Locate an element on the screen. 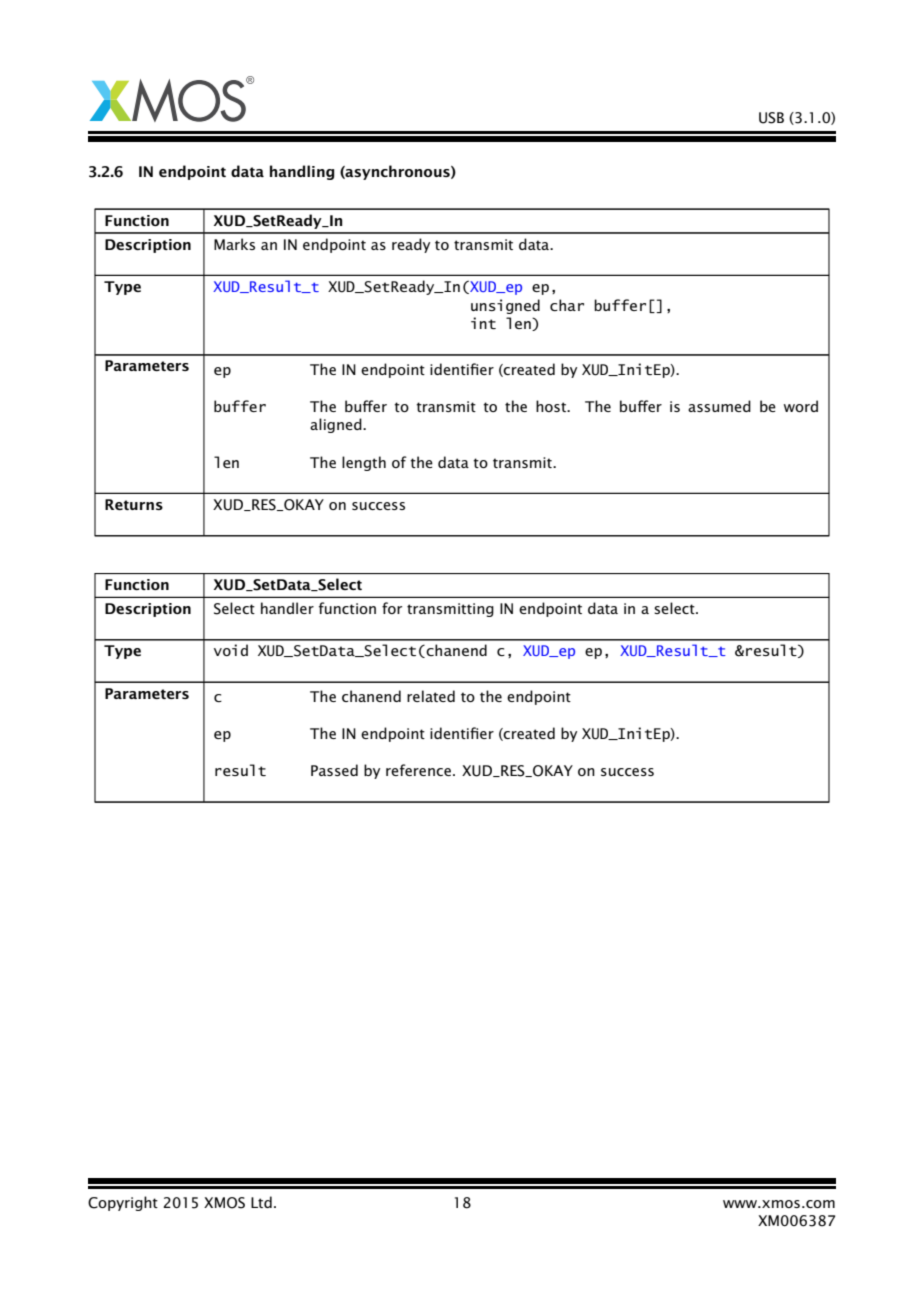  Ltd is located at coordinates (261, 1202).
